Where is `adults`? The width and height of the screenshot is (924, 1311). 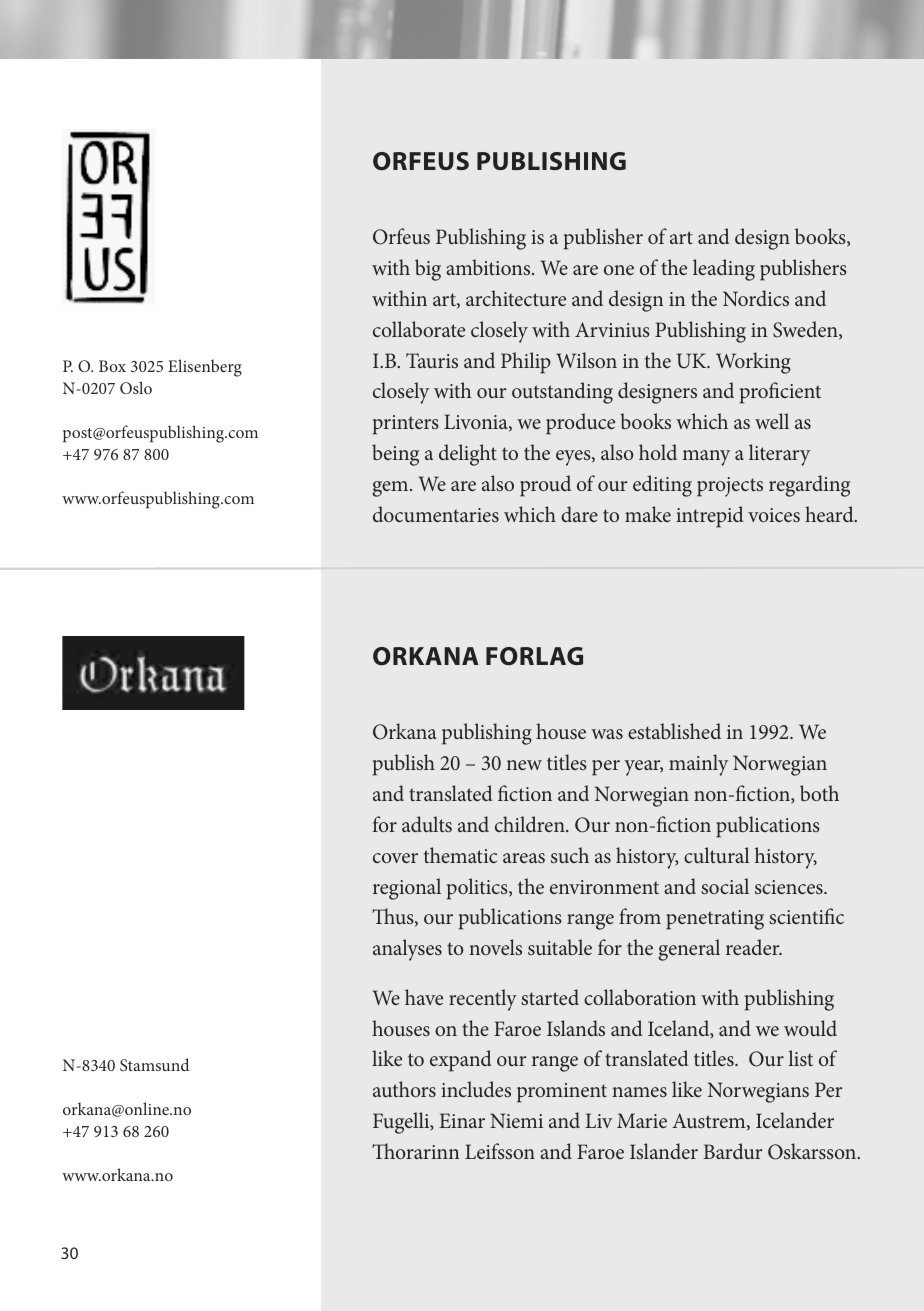
adults is located at coordinates (427, 824).
